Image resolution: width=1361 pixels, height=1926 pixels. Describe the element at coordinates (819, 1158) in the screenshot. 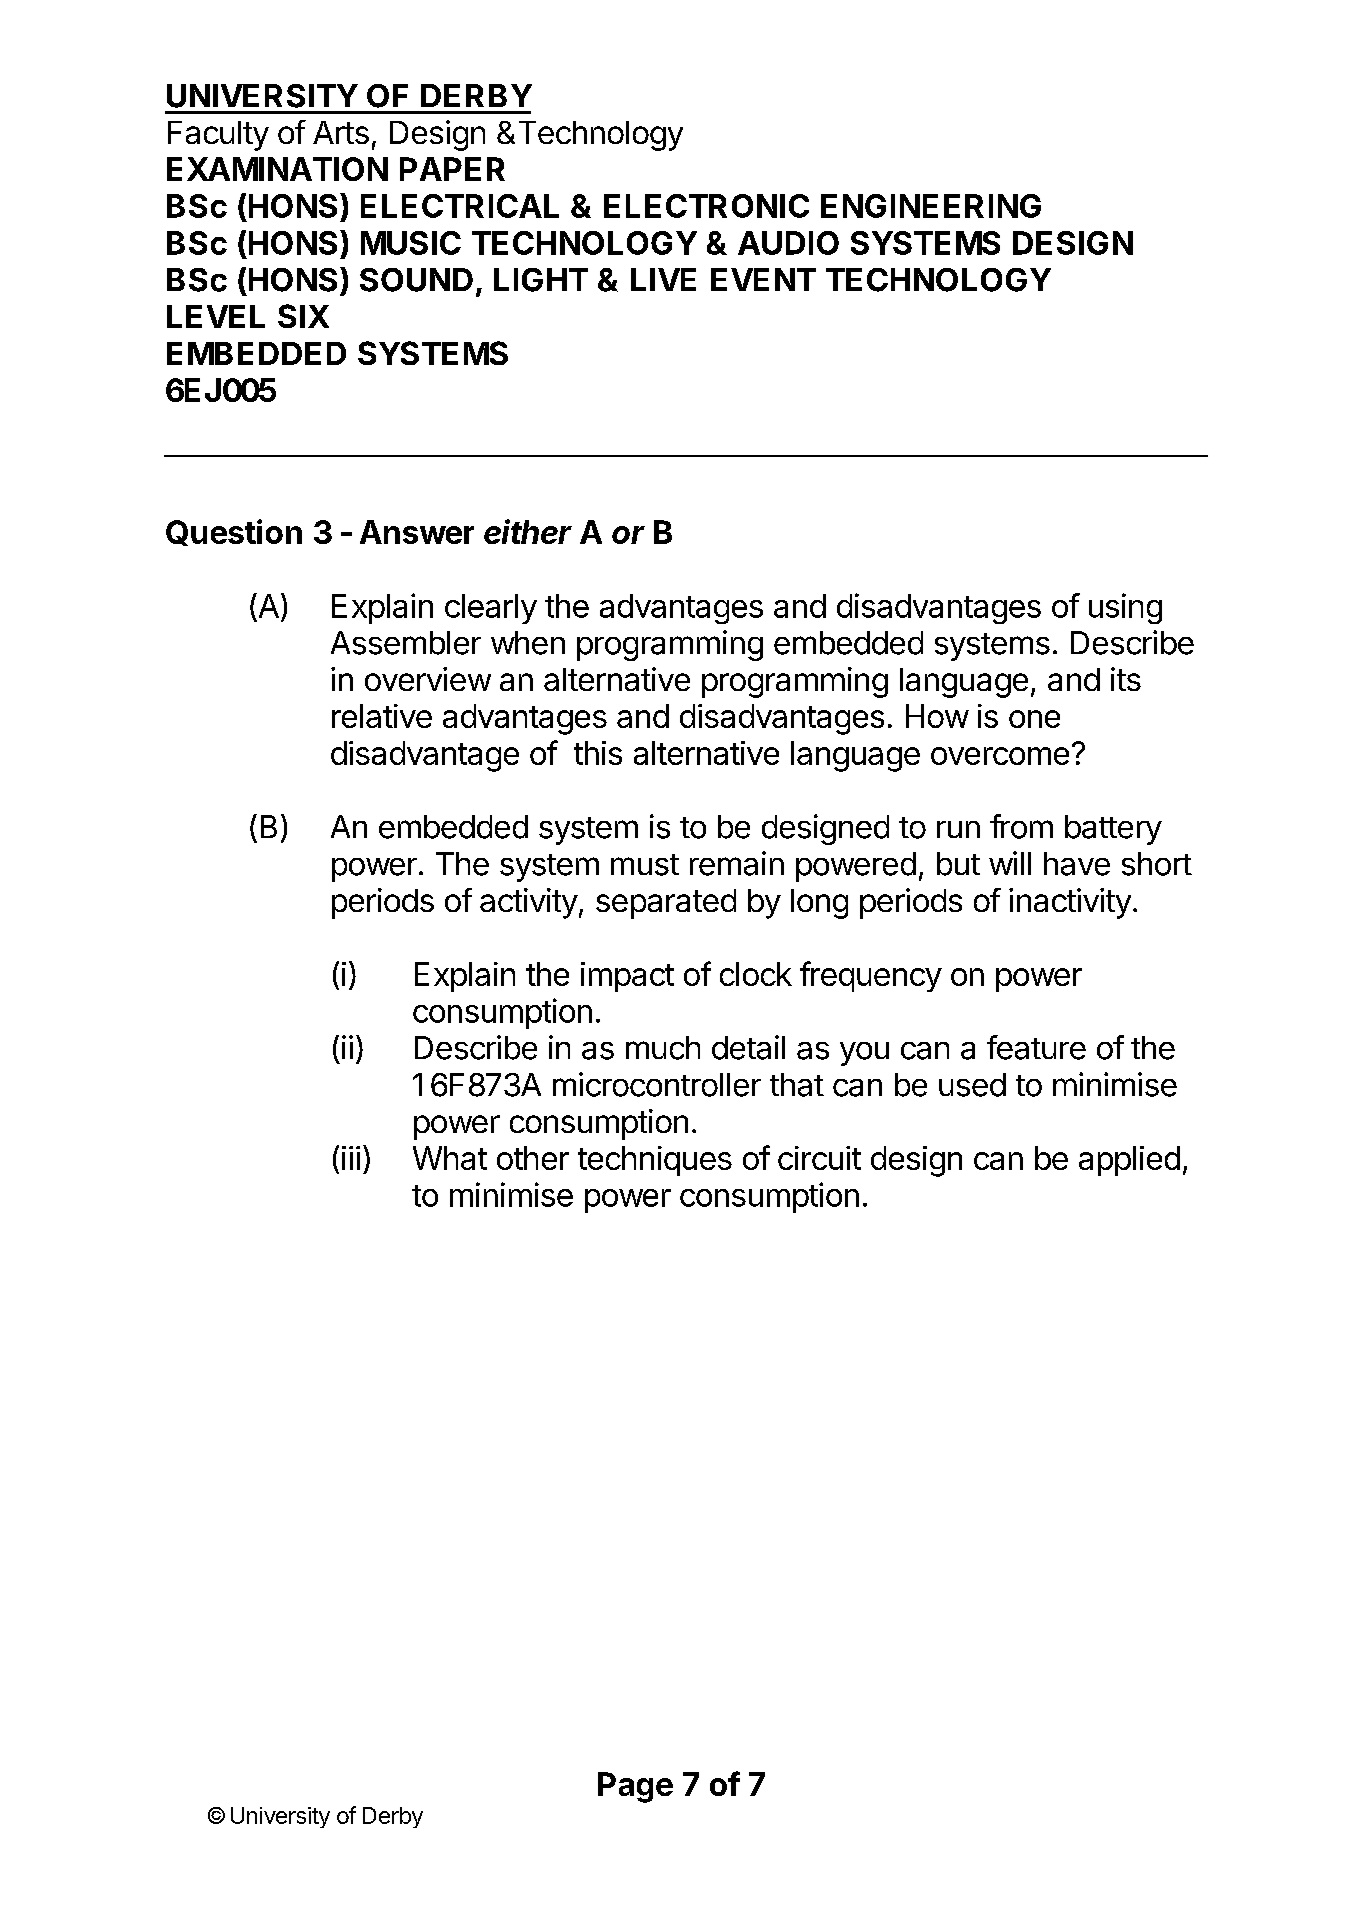

I see `circuit` at that location.
